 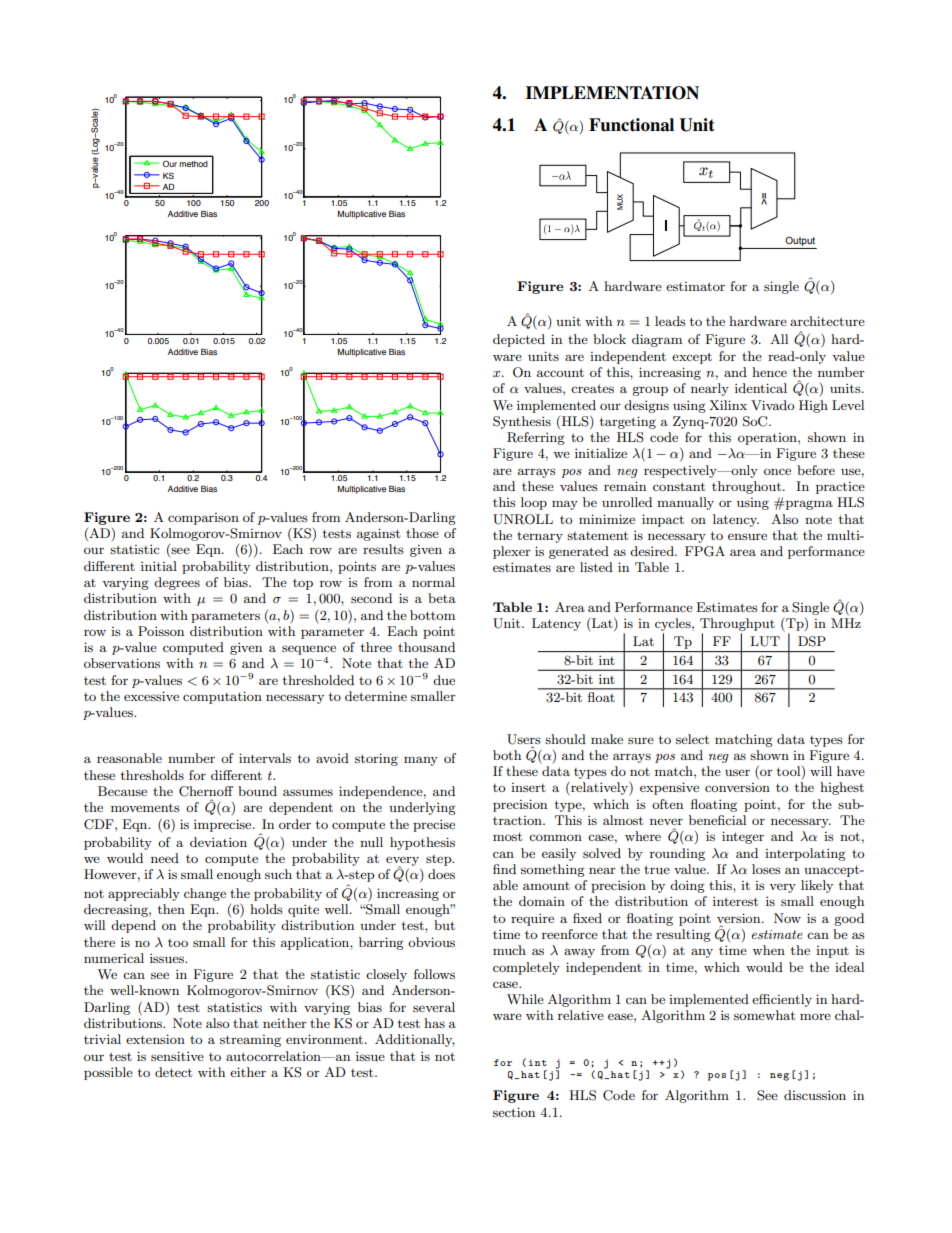 What do you see at coordinates (737, 626) in the image?
I see `Throughput` at bounding box center [737, 626].
